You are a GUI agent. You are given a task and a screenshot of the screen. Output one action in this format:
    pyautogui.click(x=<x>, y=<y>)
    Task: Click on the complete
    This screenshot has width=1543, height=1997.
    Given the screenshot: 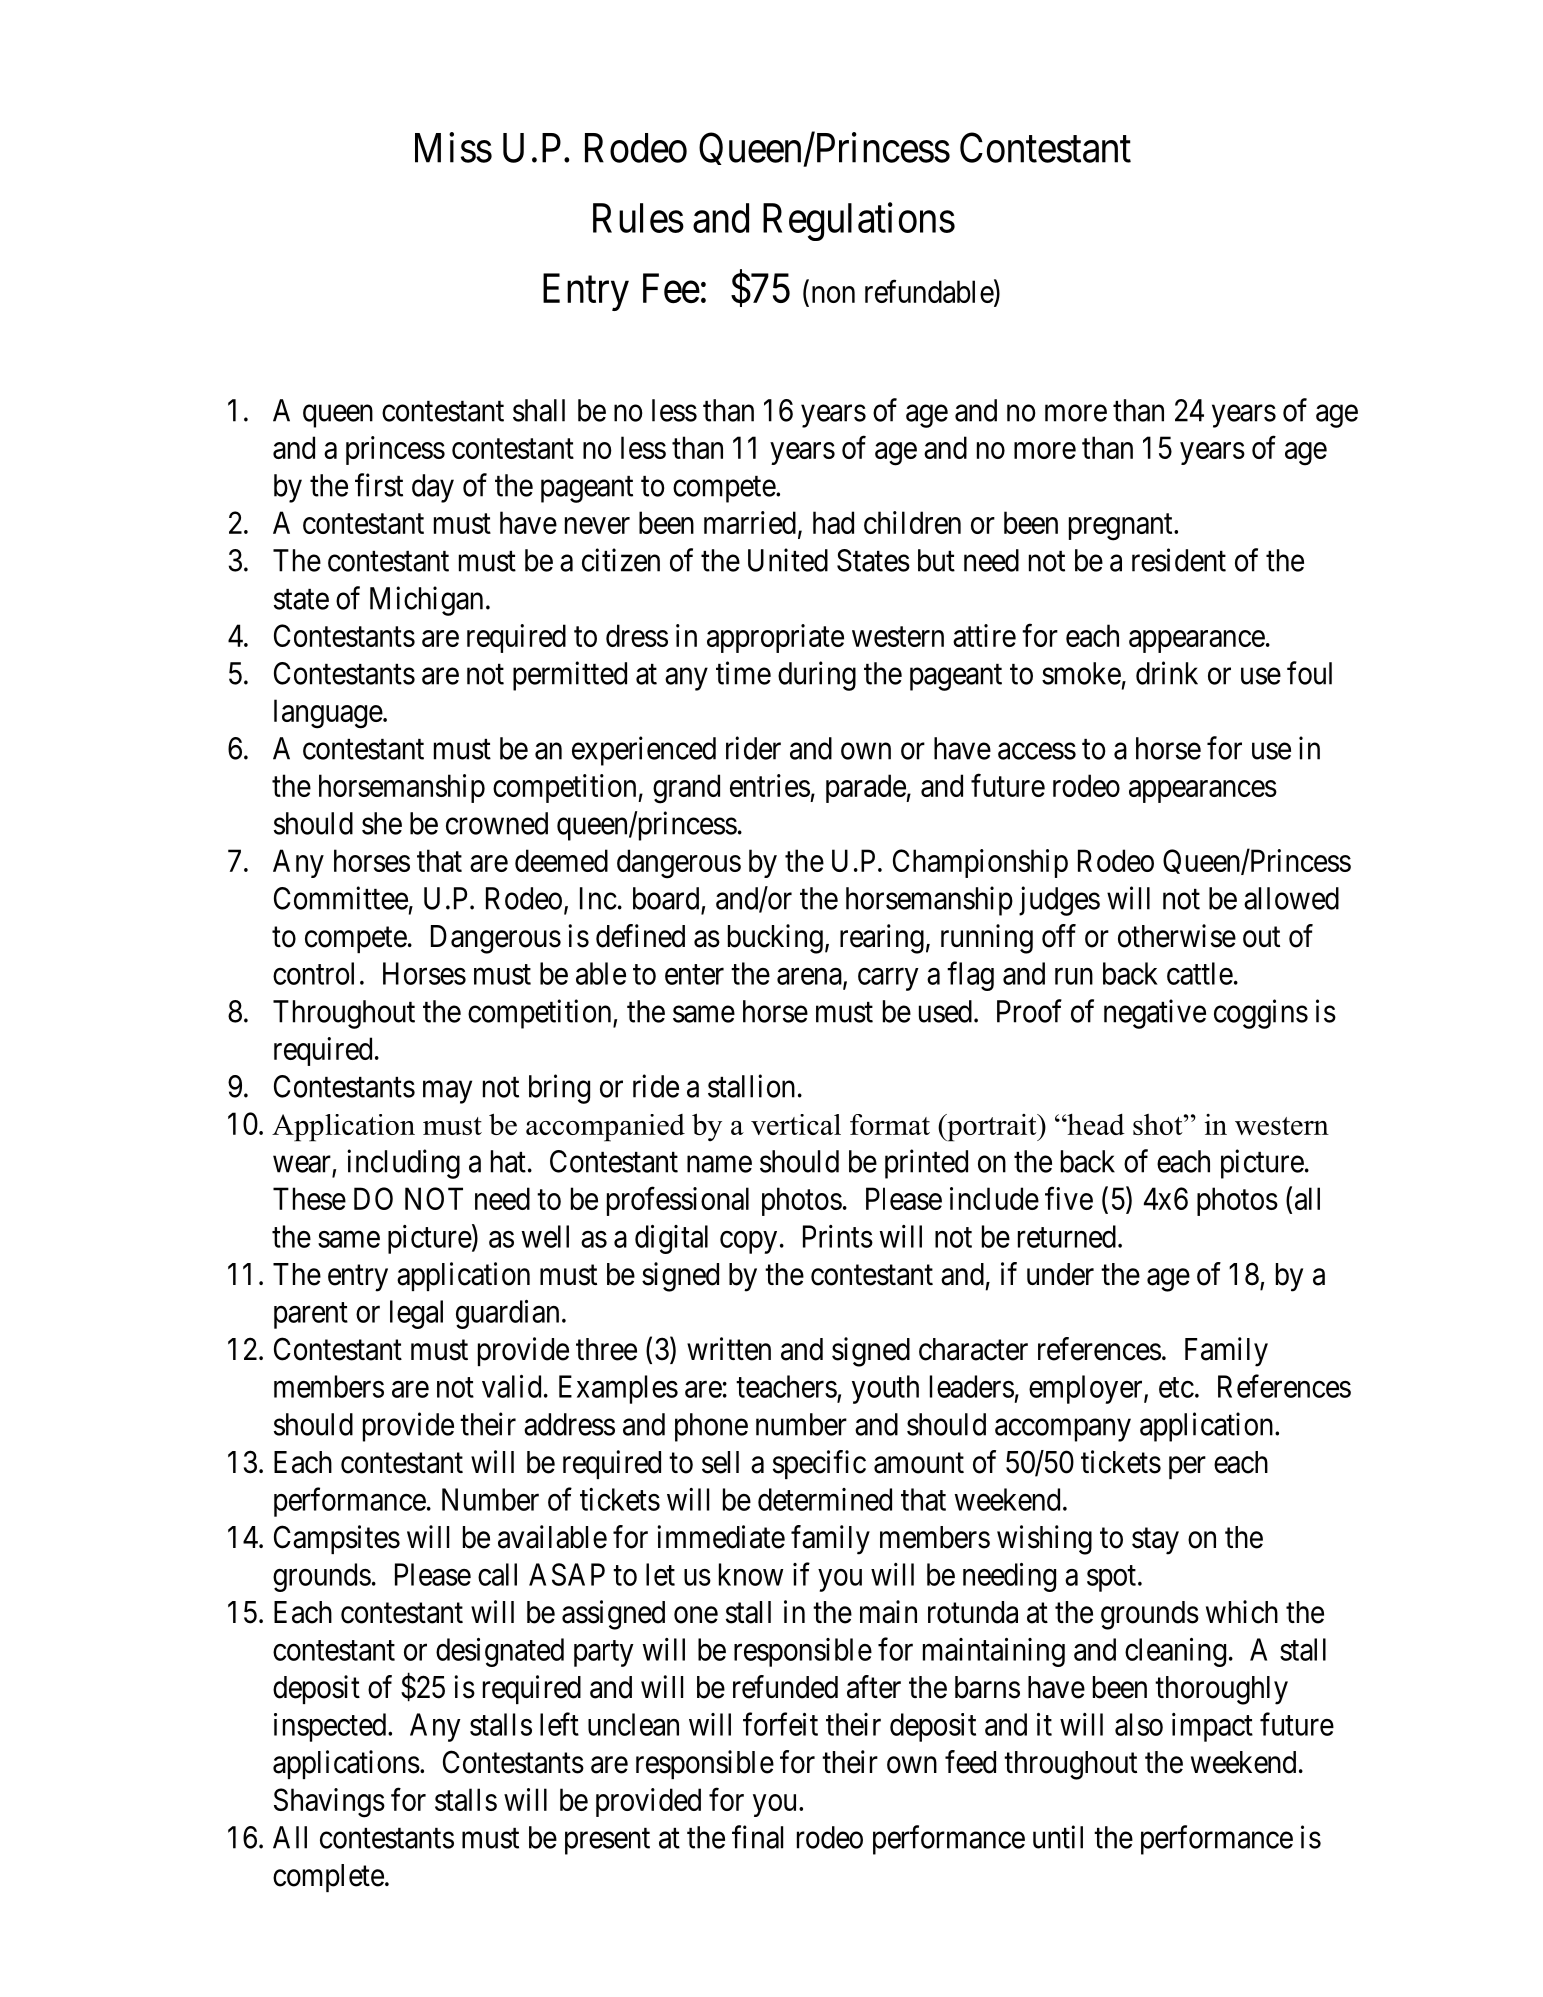 What is the action you would take?
    pyautogui.click(x=328, y=1878)
